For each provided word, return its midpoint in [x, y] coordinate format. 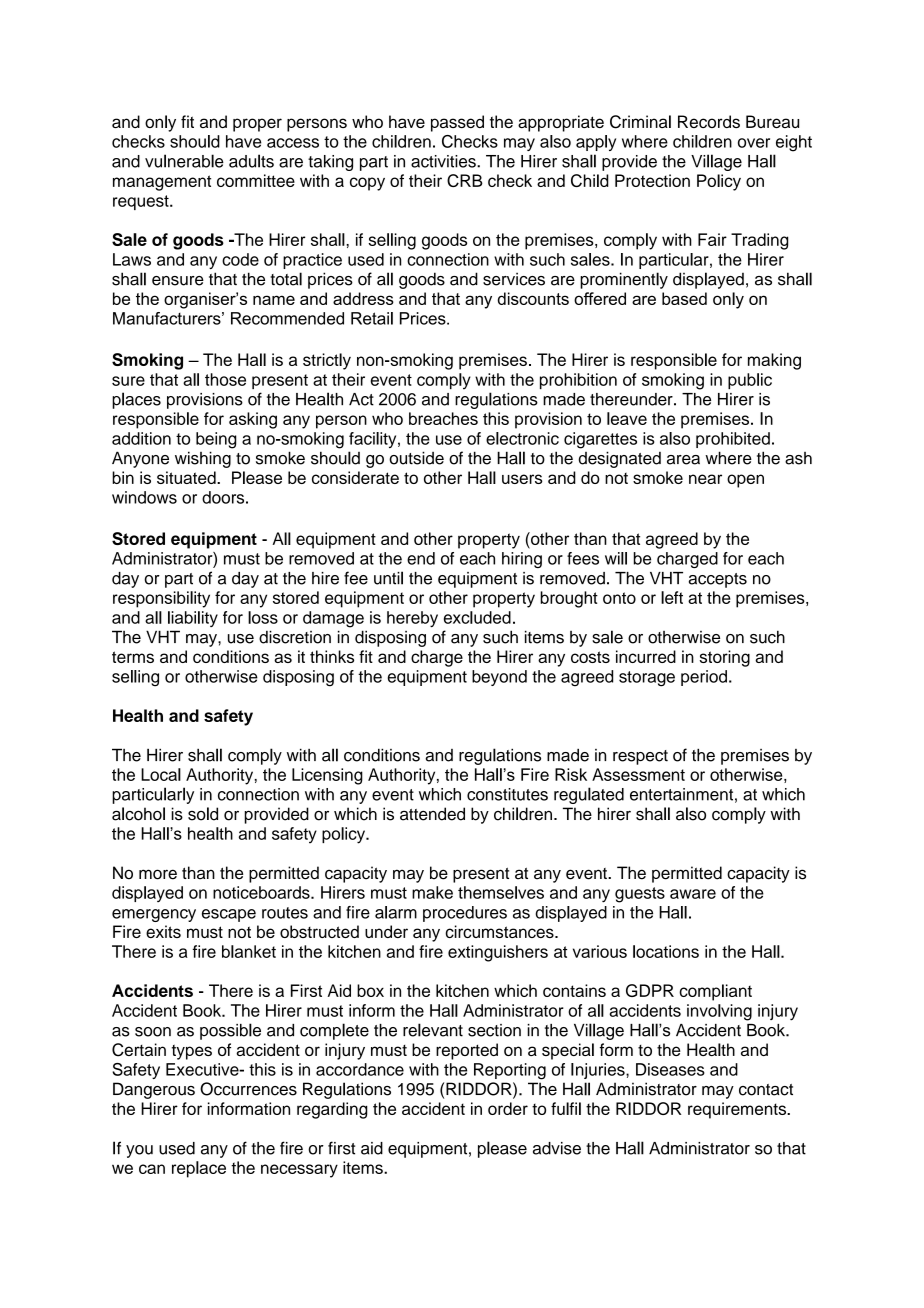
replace [199, 1169]
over [754, 143]
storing [725, 658]
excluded [477, 617]
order [508, 1108]
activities [444, 161]
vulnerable [184, 161]
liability [193, 619]
